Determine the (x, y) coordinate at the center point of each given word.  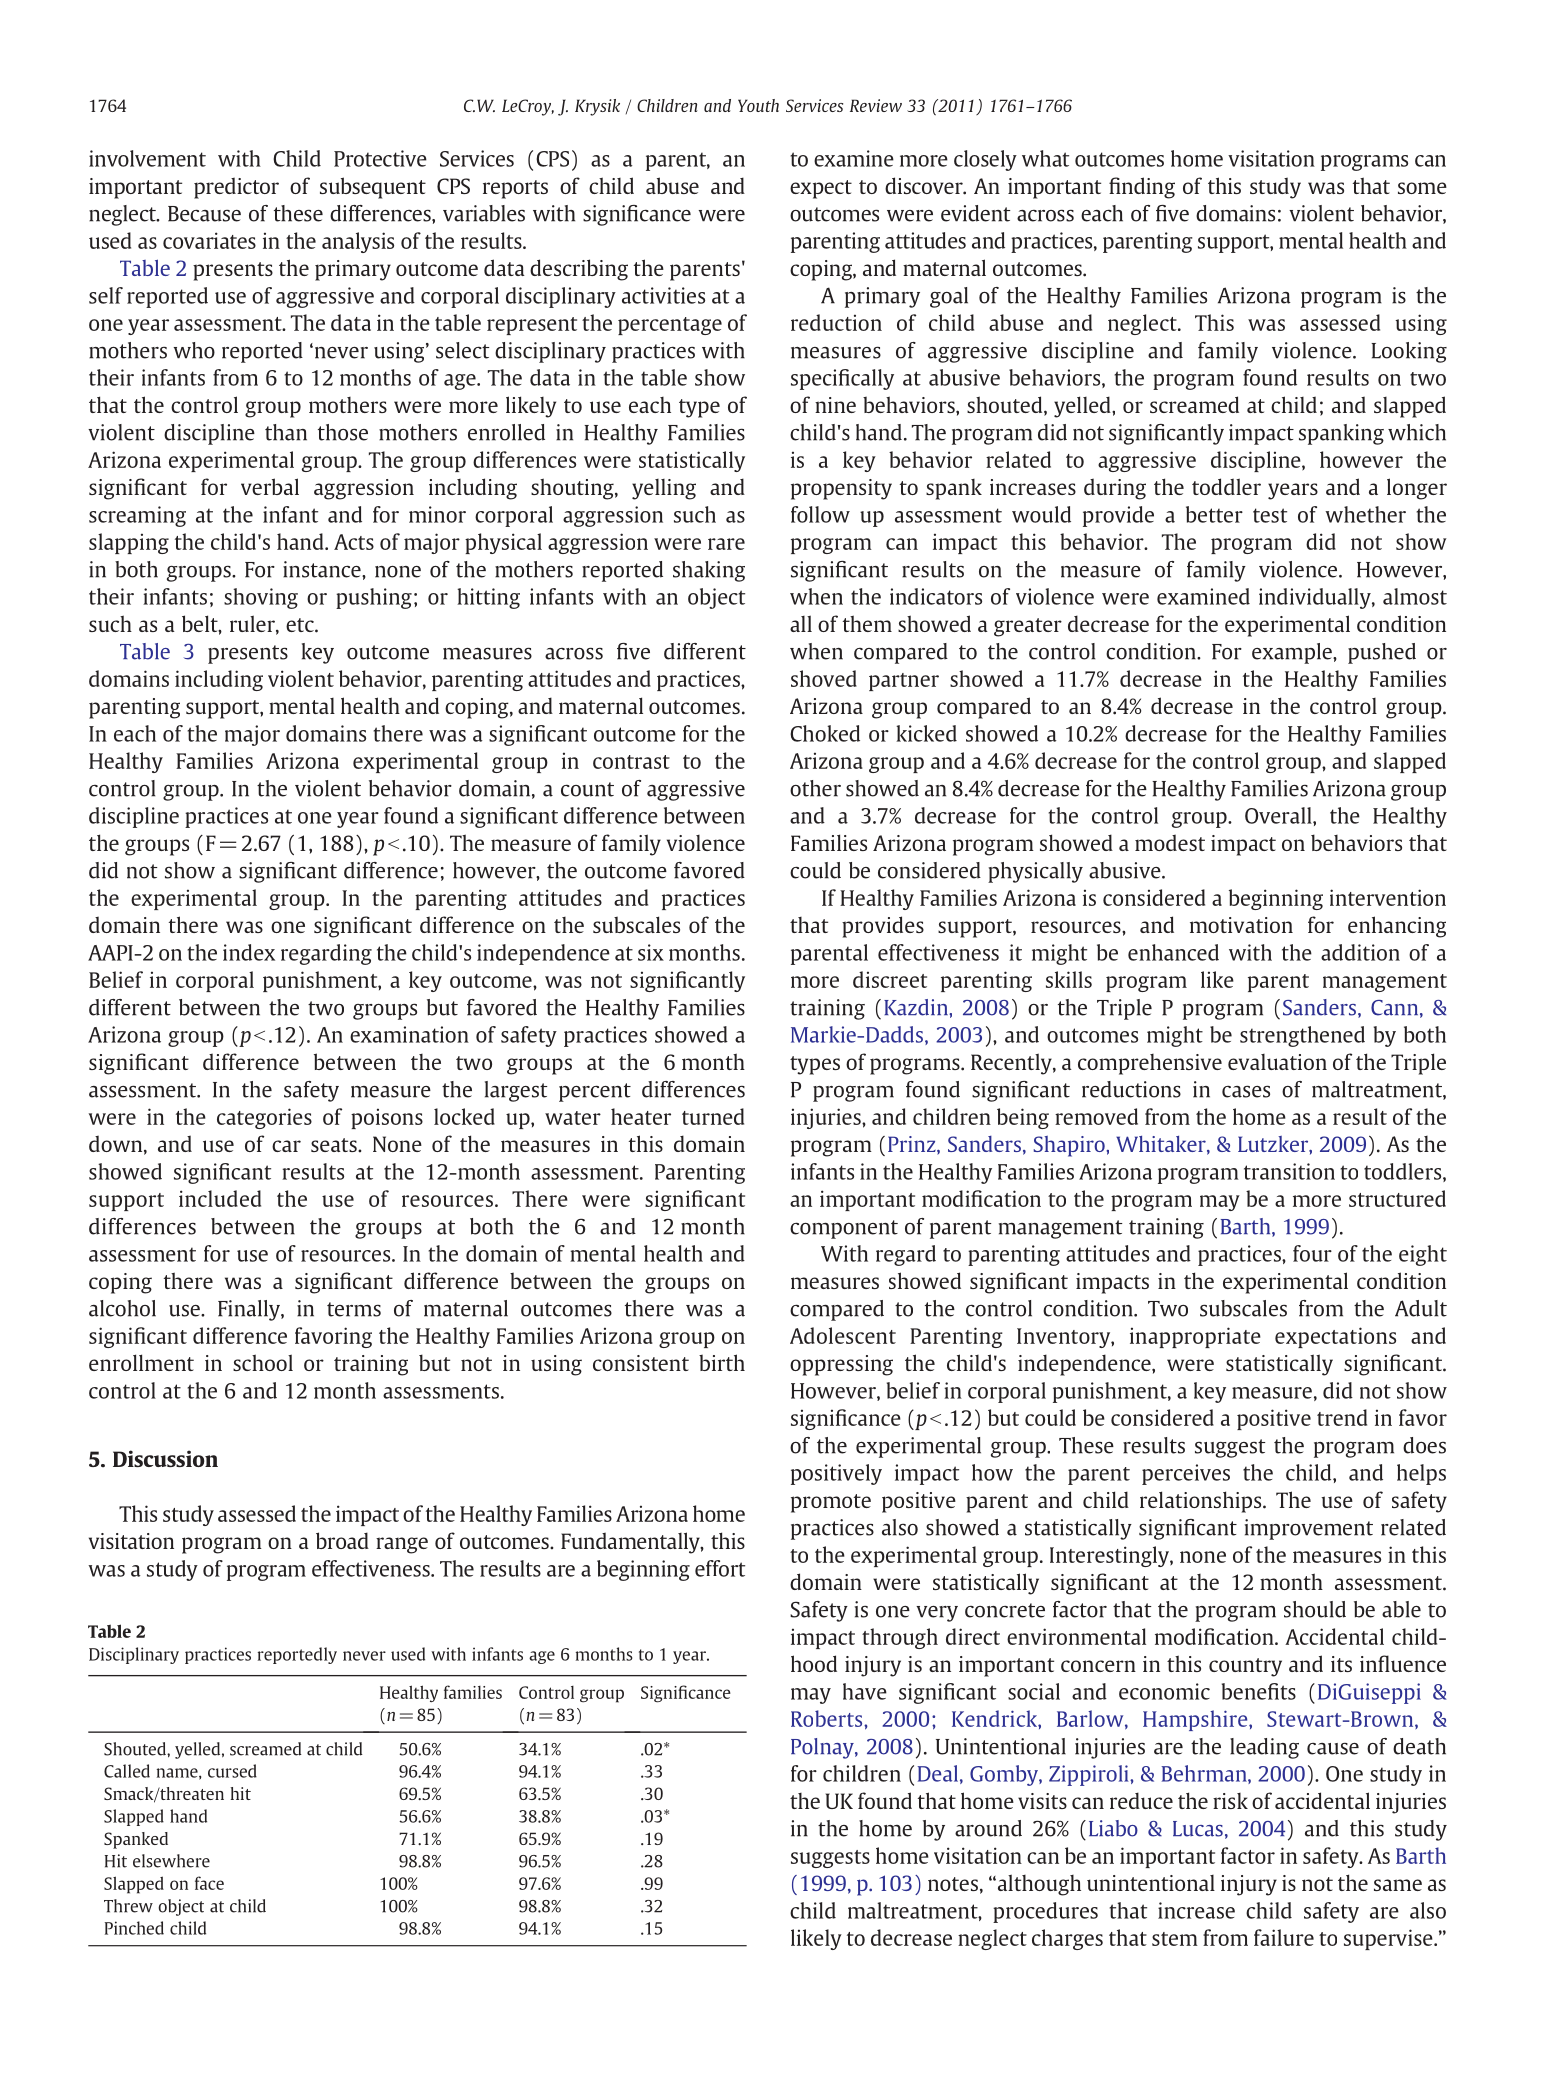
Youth (758, 105)
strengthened (1302, 1036)
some (1422, 188)
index (249, 952)
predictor (236, 188)
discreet (890, 979)
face (209, 1883)
